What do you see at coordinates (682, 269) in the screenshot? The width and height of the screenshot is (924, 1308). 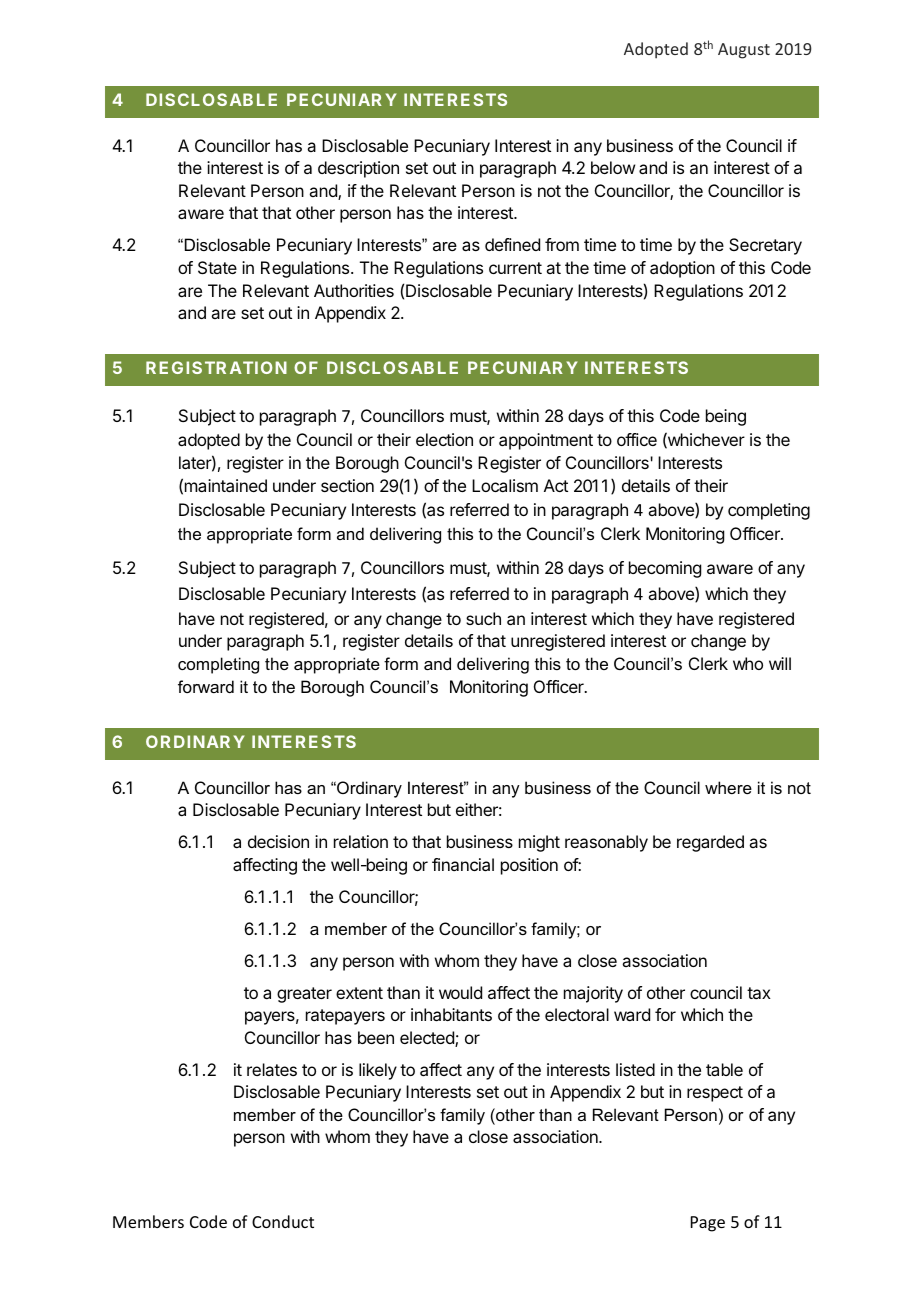 I see `adoption` at bounding box center [682, 269].
